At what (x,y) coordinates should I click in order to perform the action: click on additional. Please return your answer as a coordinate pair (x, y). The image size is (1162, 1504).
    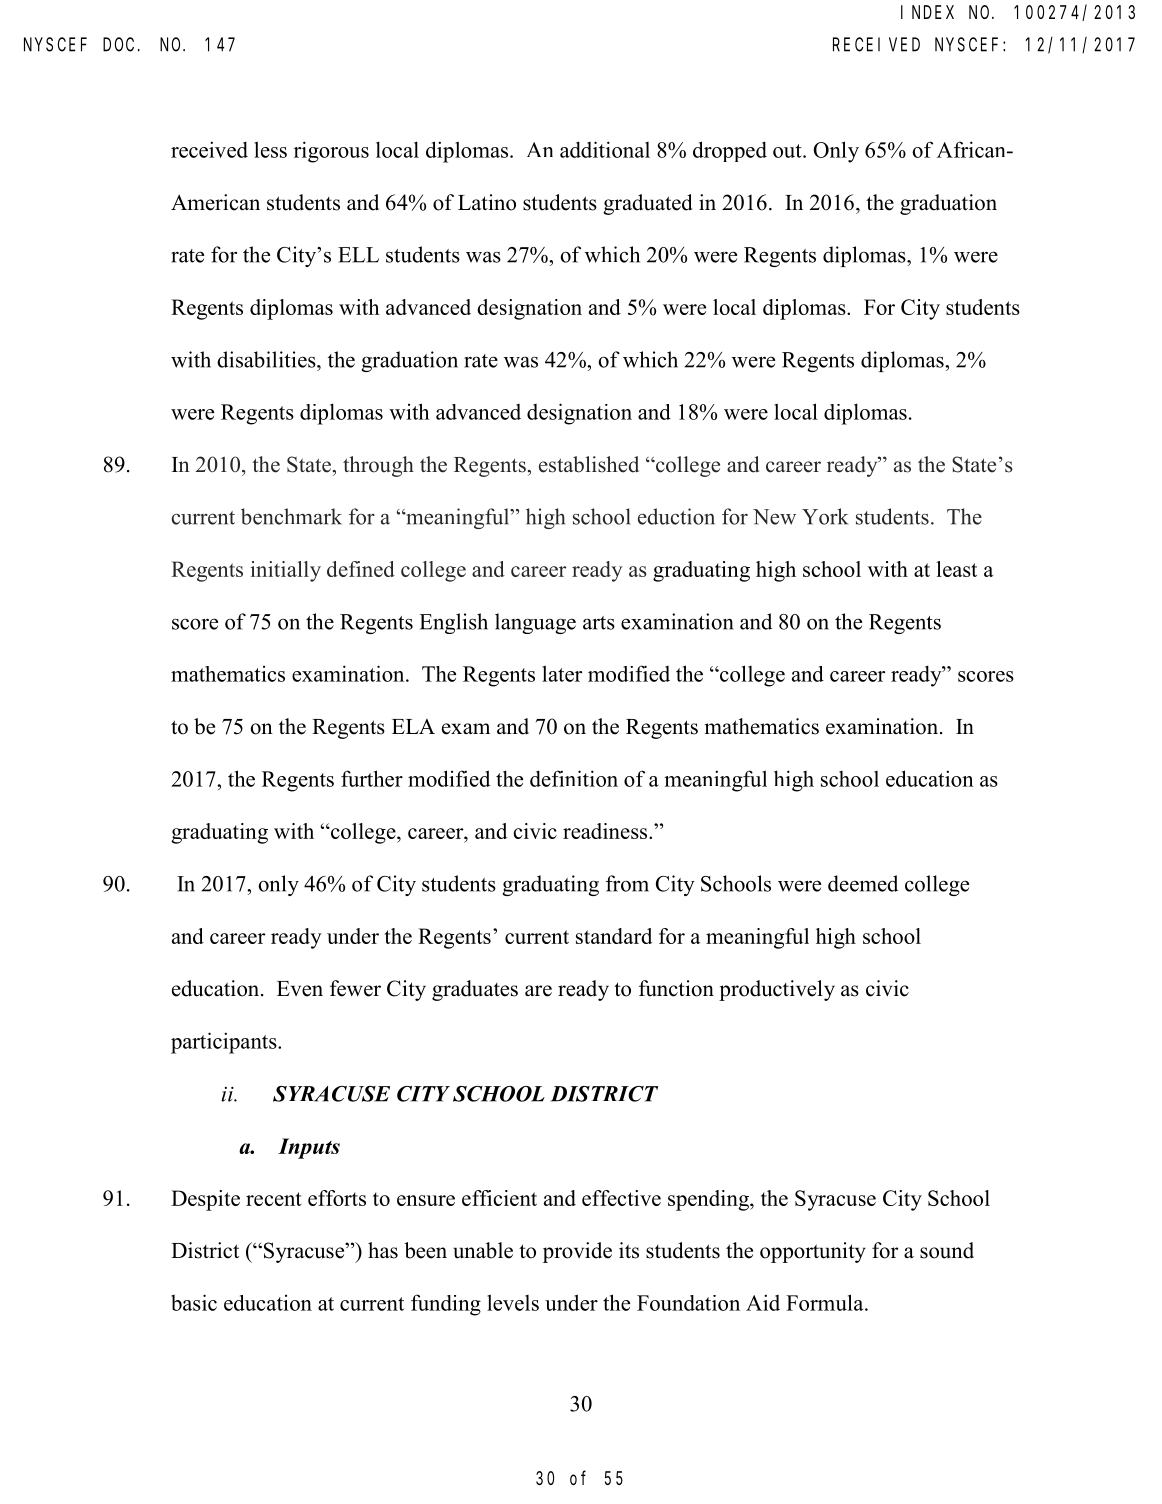
    Looking at the image, I should click on (605, 149).
